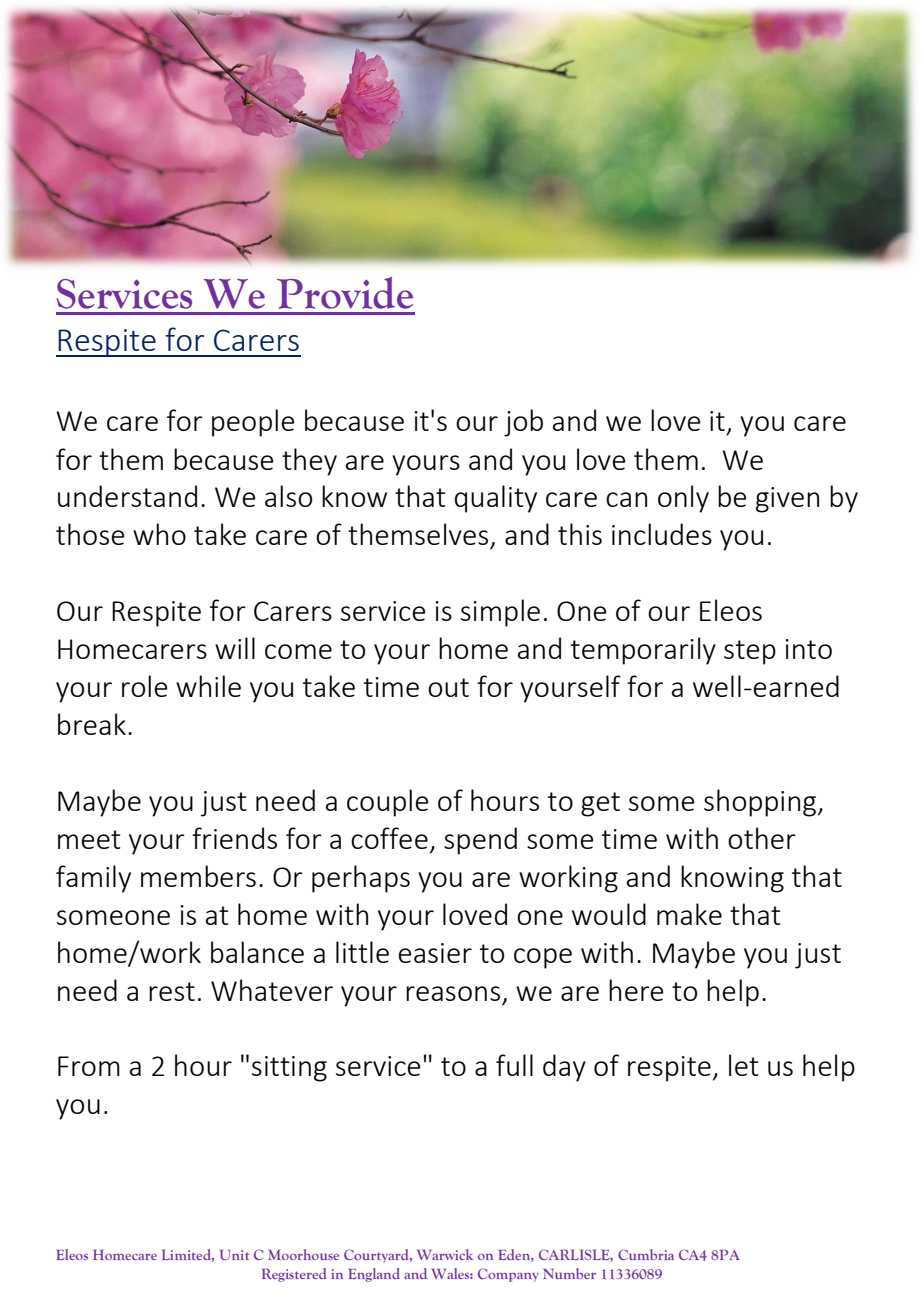  What do you see at coordinates (253, 423) in the image?
I see `people` at bounding box center [253, 423].
